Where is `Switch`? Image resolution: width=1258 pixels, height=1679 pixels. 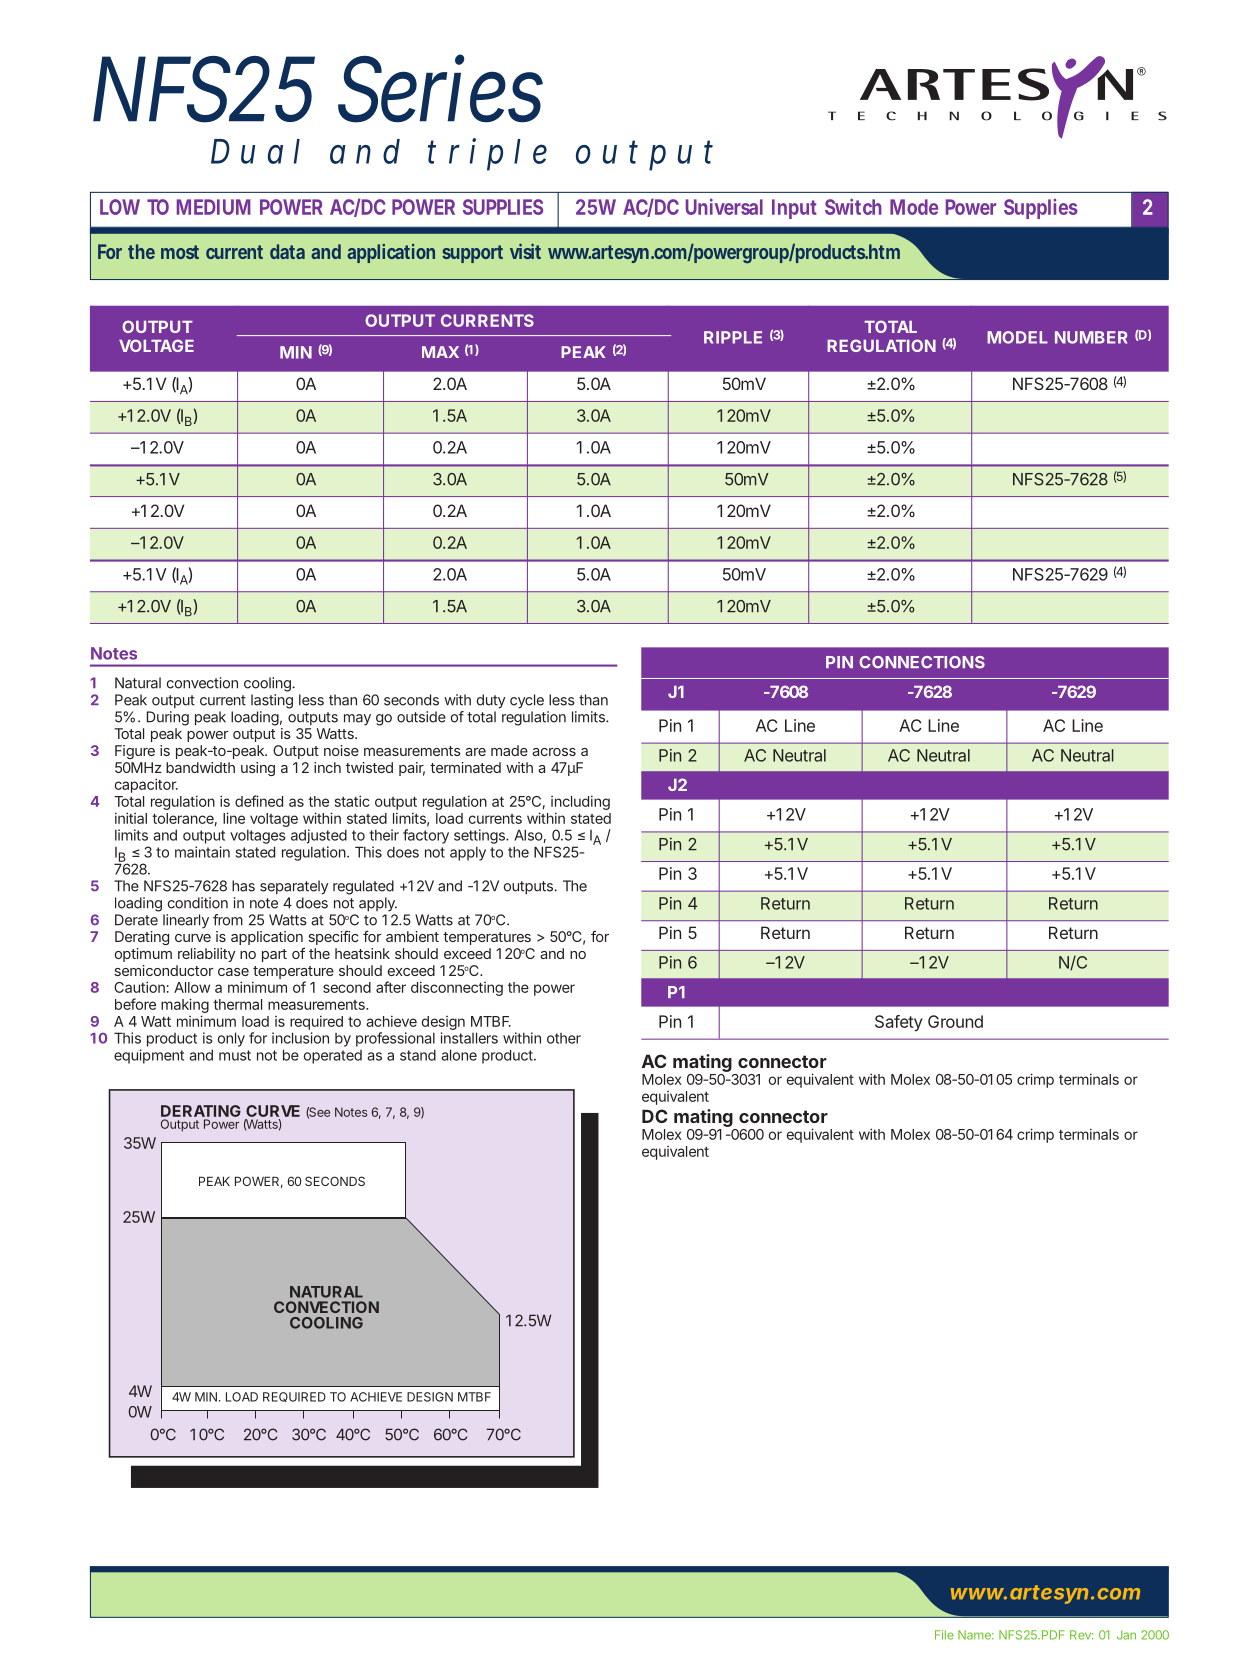
Switch is located at coordinates (853, 206).
